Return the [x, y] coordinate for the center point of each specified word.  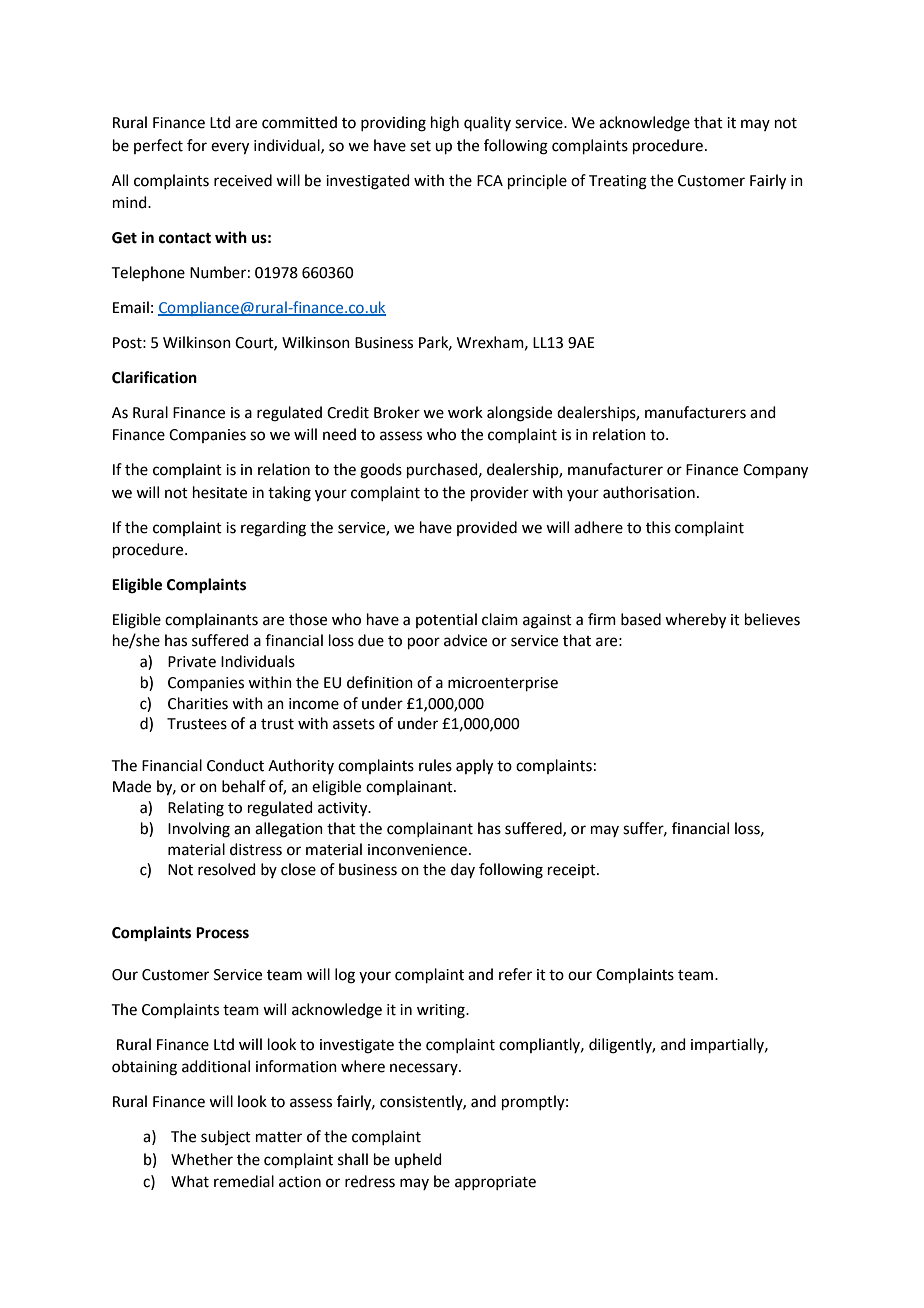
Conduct [235, 765]
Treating [618, 182]
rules [435, 765]
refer [515, 974]
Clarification [154, 377]
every [230, 148]
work [465, 412]
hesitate [220, 492]
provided [487, 528]
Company [775, 471]
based [641, 619]
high [445, 124]
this [658, 527]
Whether [202, 1159]
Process [222, 933]
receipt [573, 871]
